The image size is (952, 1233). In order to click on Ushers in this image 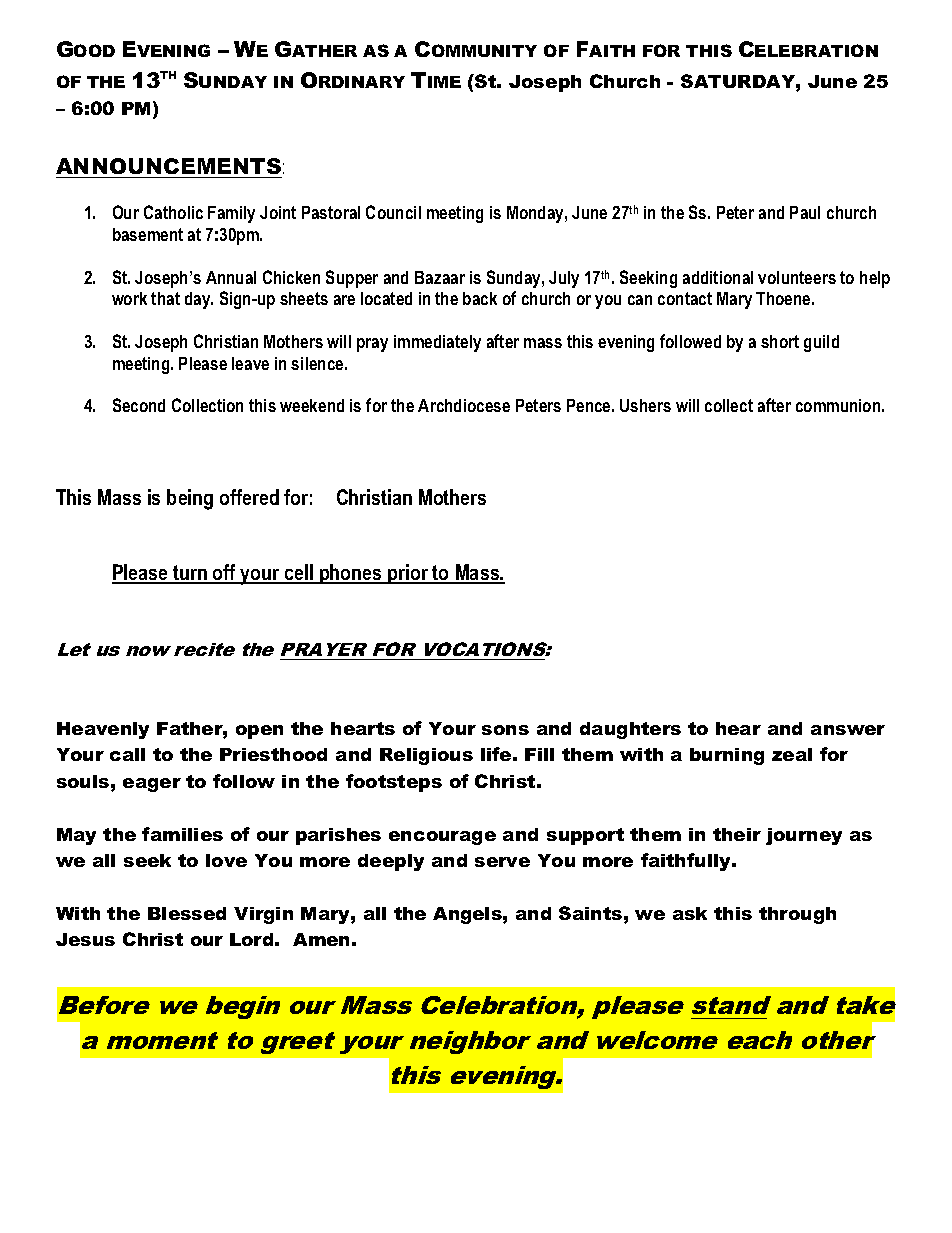, I will do `click(645, 405)`.
